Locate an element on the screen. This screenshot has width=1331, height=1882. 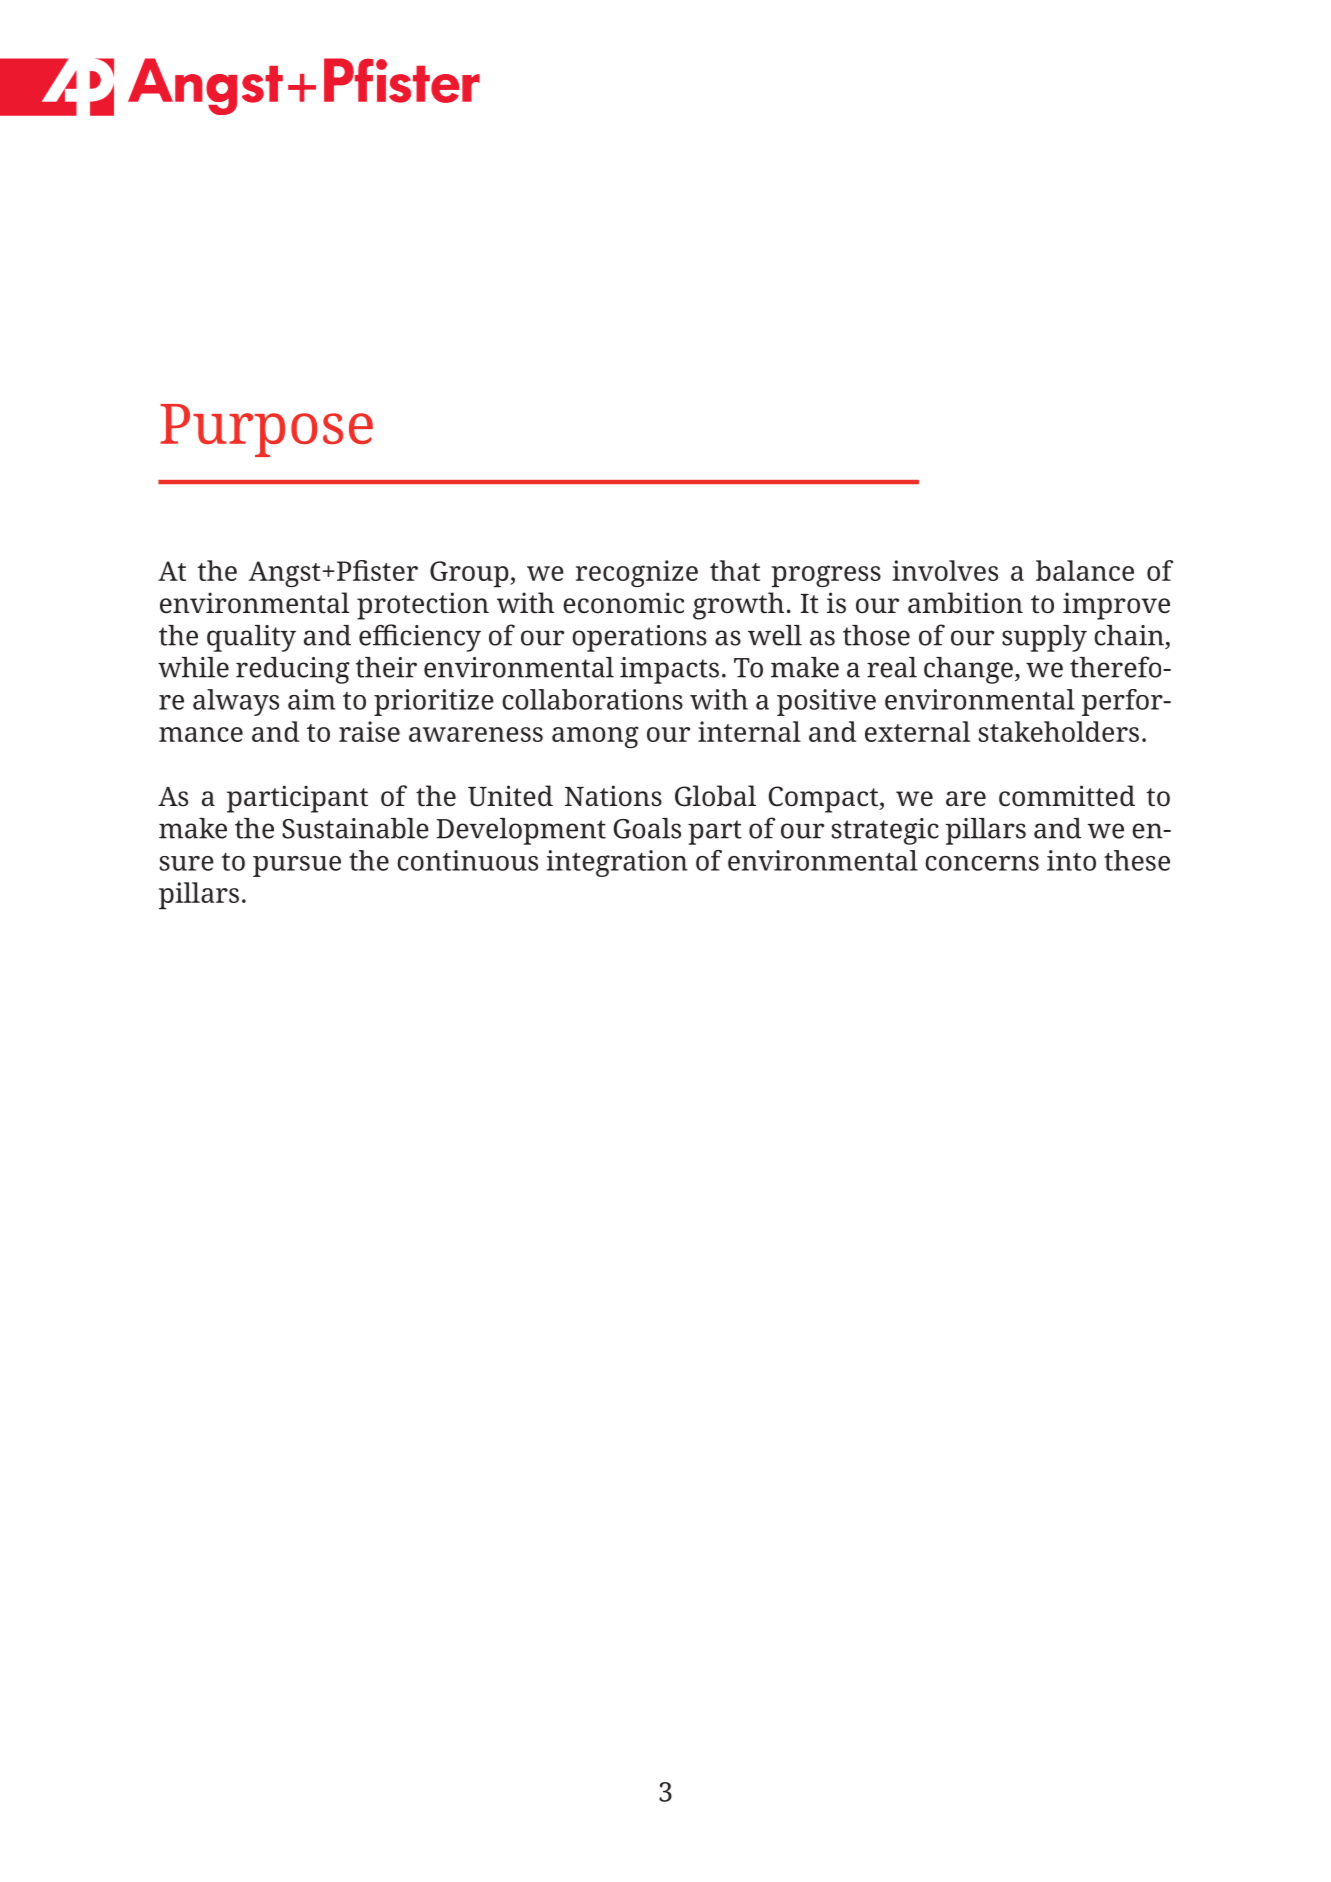
recognize is located at coordinates (637, 573).
